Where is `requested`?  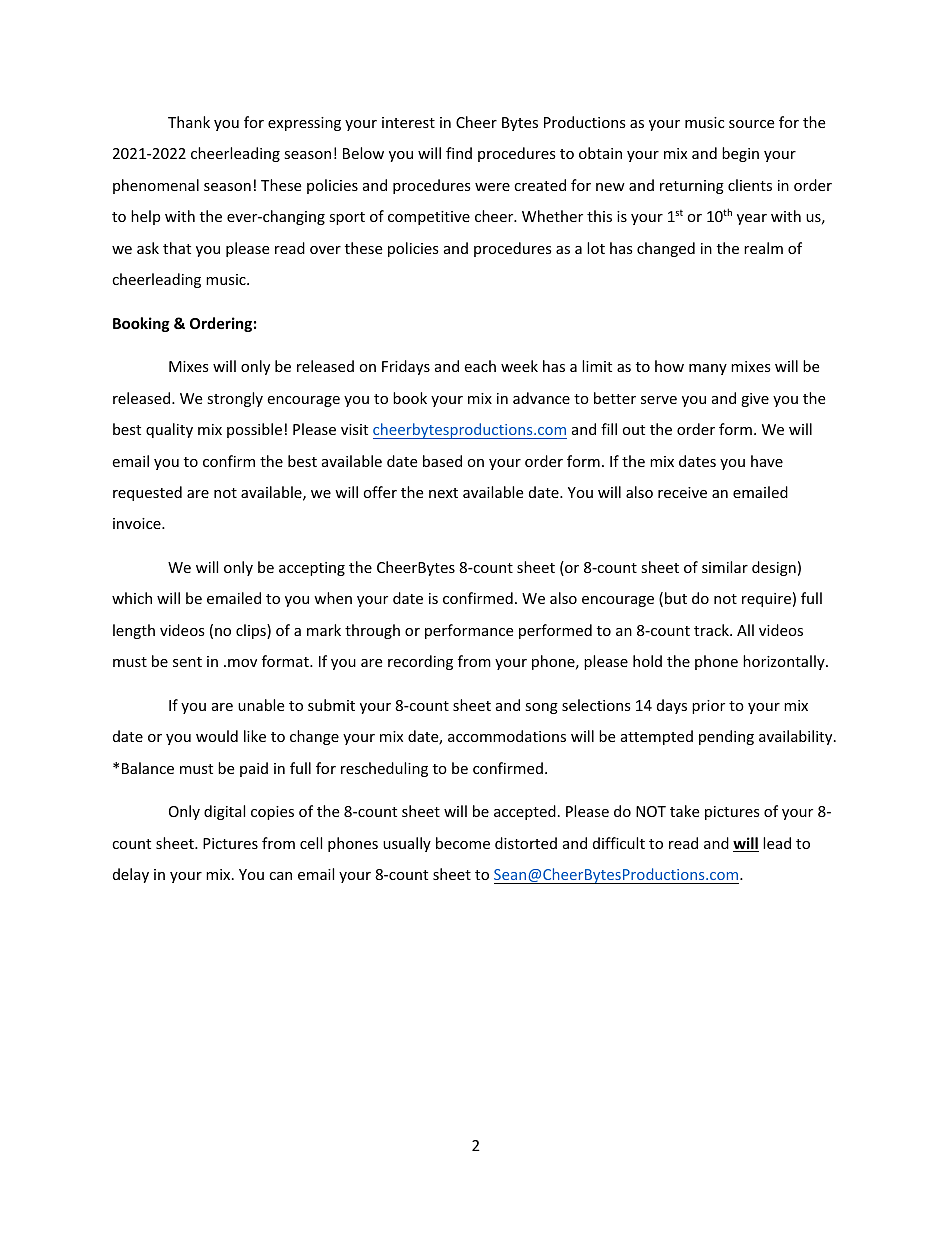 requested is located at coordinates (147, 493).
